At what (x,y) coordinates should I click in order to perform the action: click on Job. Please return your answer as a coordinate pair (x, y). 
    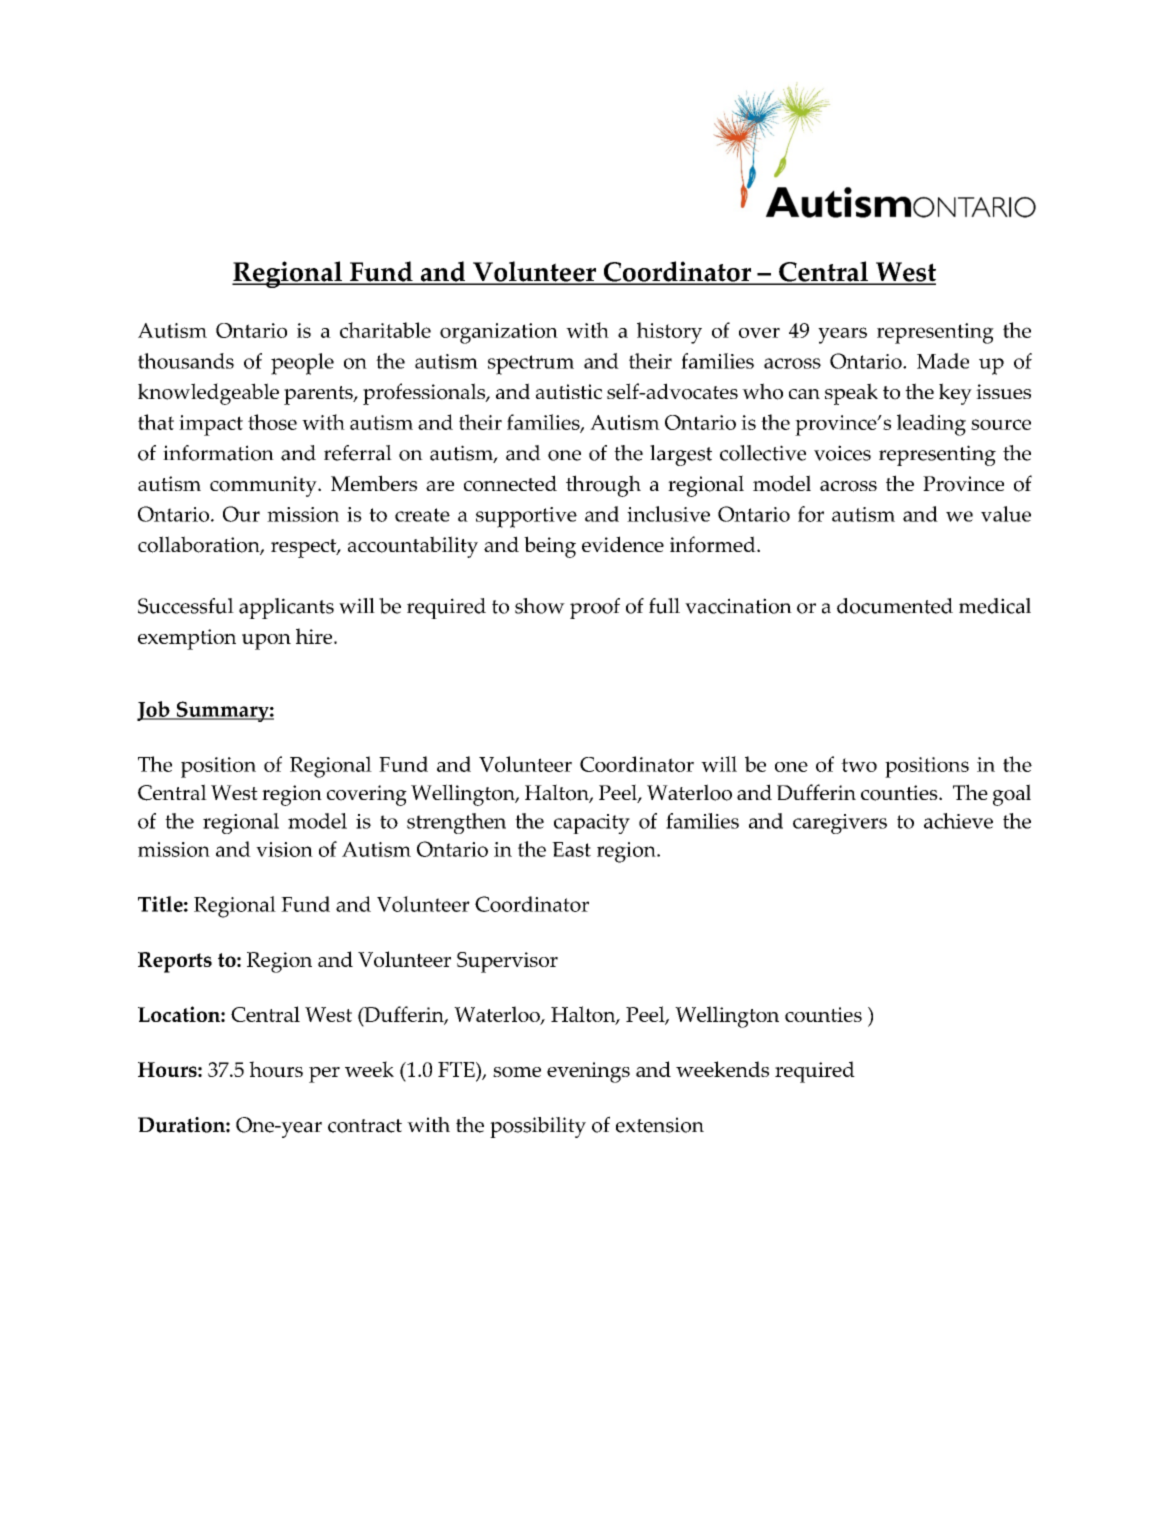
    Looking at the image, I should click on (154, 711).
